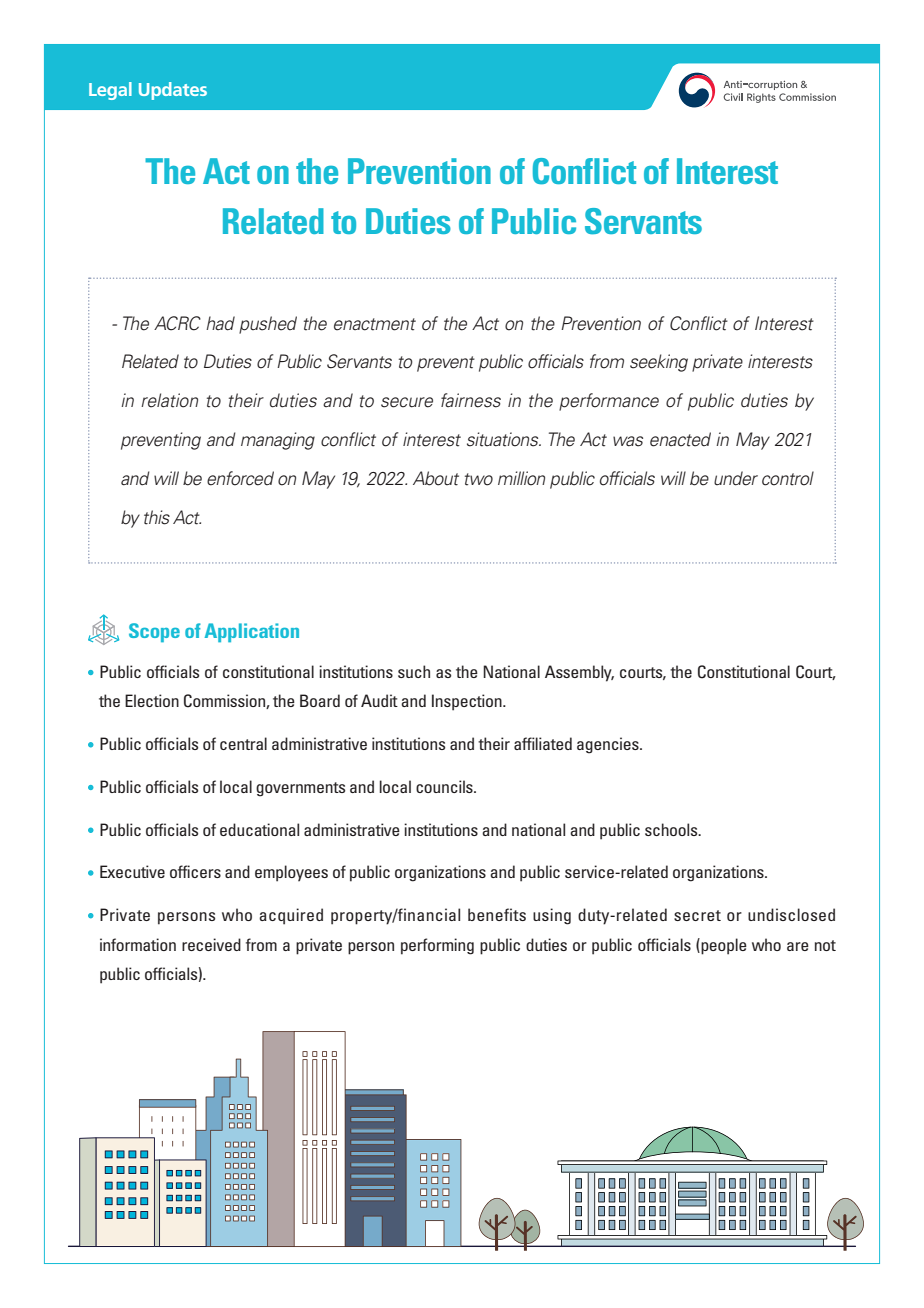 This screenshot has width=924, height=1308. I want to click on under, so click(736, 478).
